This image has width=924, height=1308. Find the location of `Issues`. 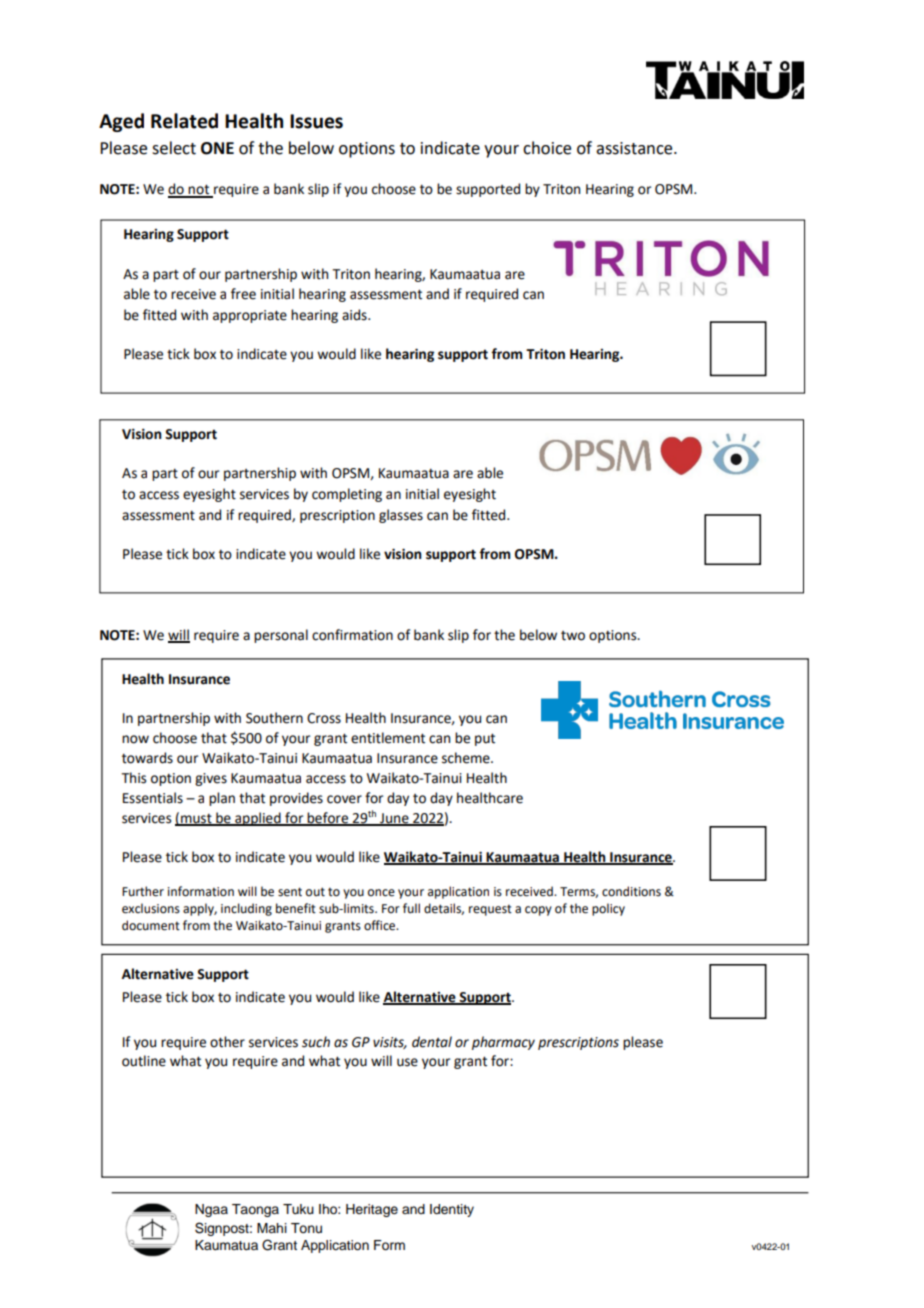

Issues is located at coordinates (316, 121).
